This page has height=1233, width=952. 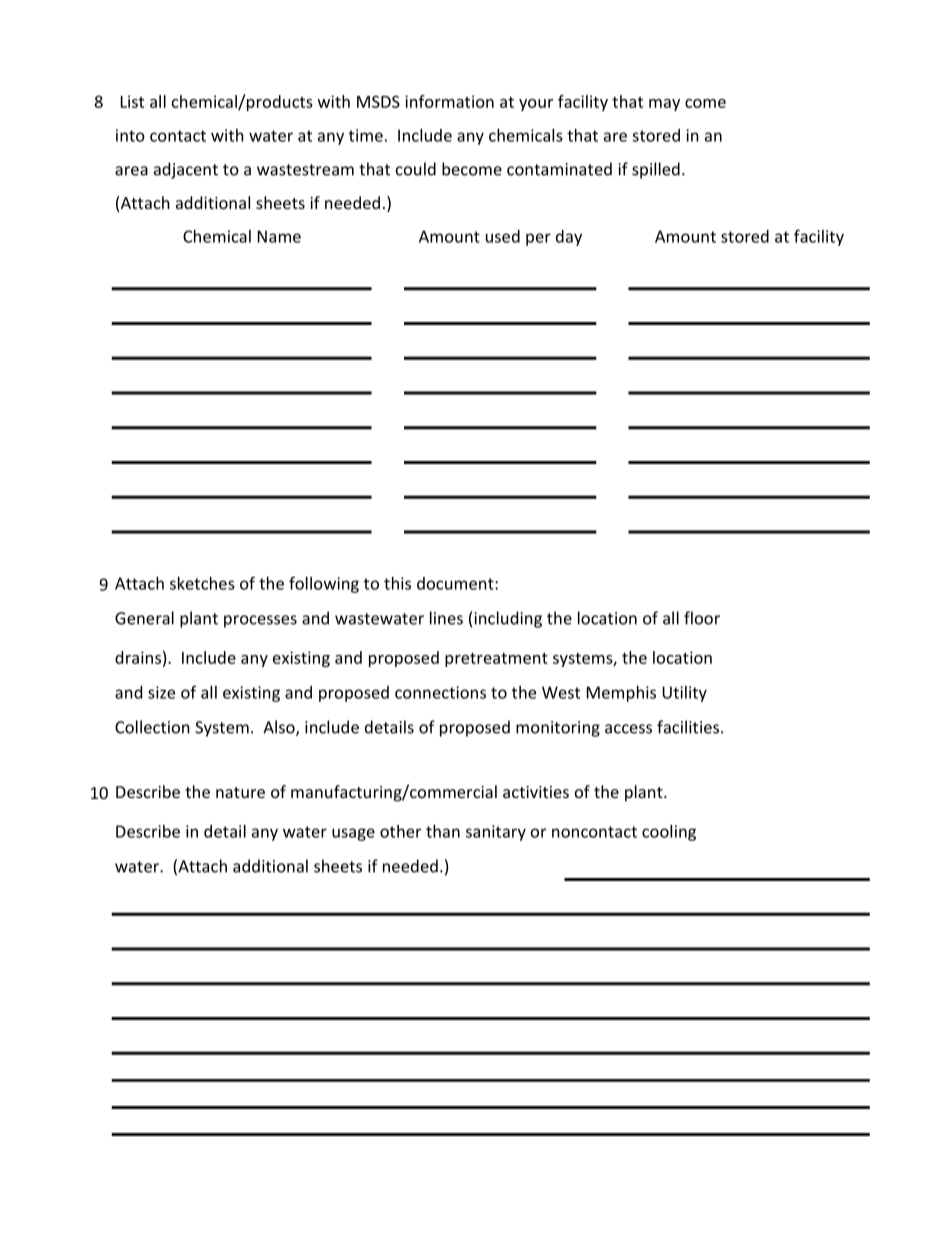 What do you see at coordinates (397, 583) in the page?
I see `this` at bounding box center [397, 583].
